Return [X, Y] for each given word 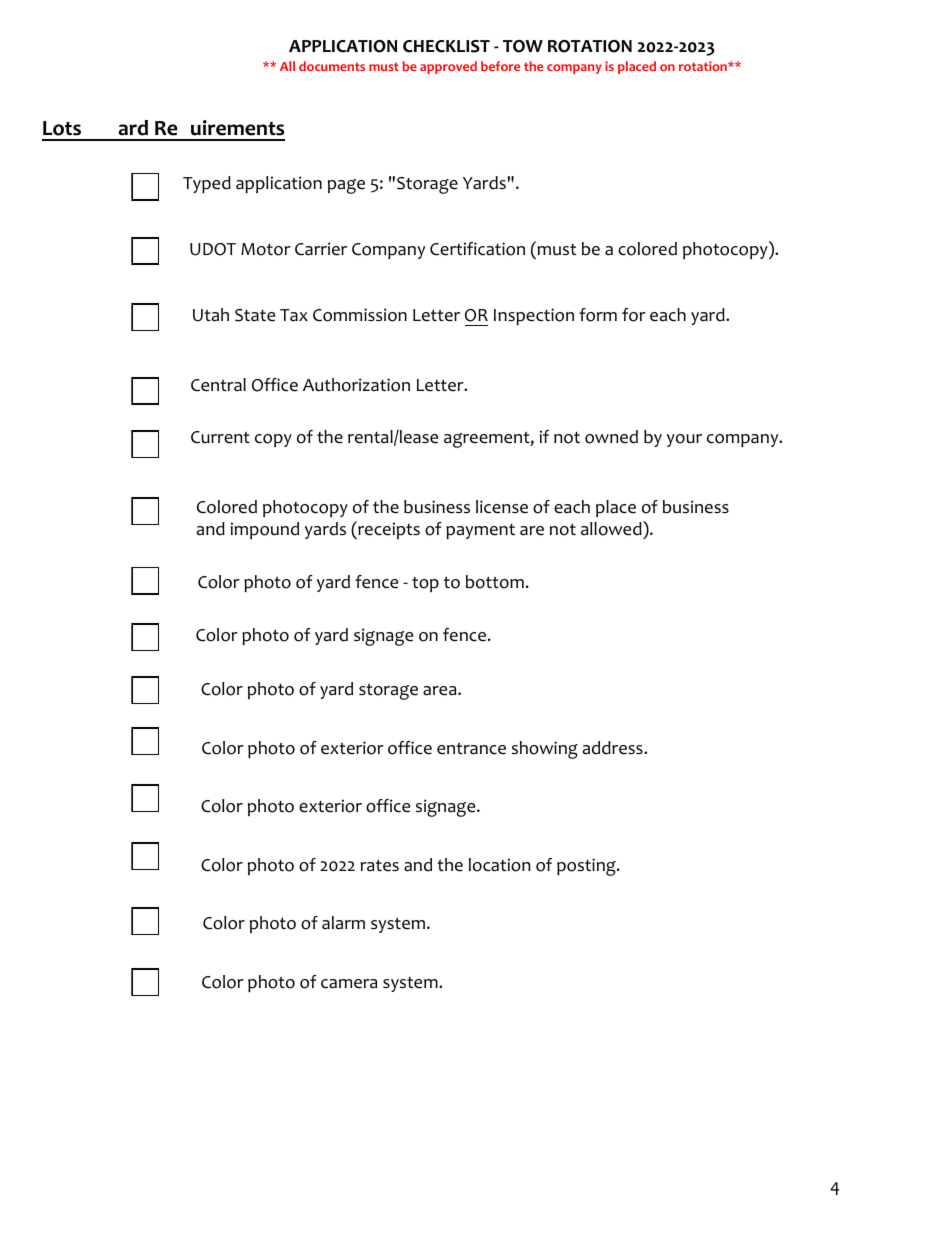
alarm [343, 923]
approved [448, 67]
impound [265, 530]
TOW [523, 46]
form [598, 315]
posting [587, 867]
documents [332, 66]
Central [218, 385]
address [614, 748]
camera [349, 984]
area [441, 691]
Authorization [356, 385]
